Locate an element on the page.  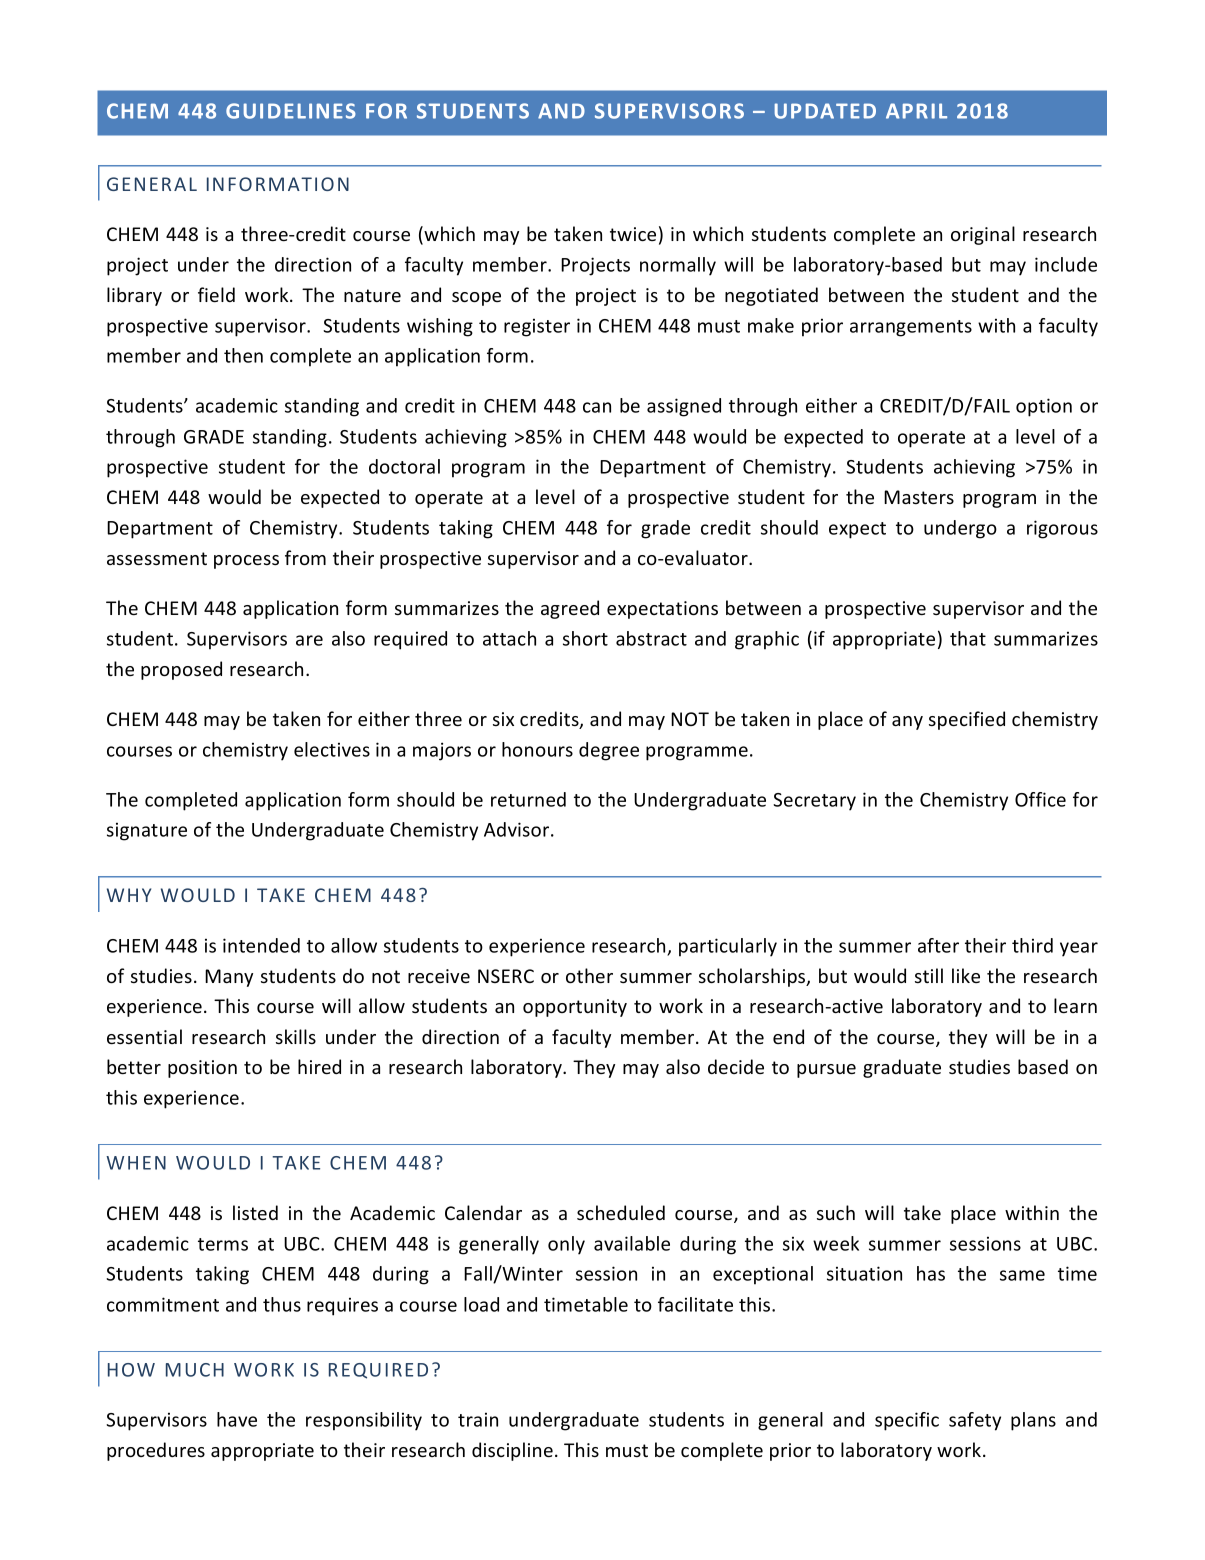
twice is located at coordinates (633, 234).
